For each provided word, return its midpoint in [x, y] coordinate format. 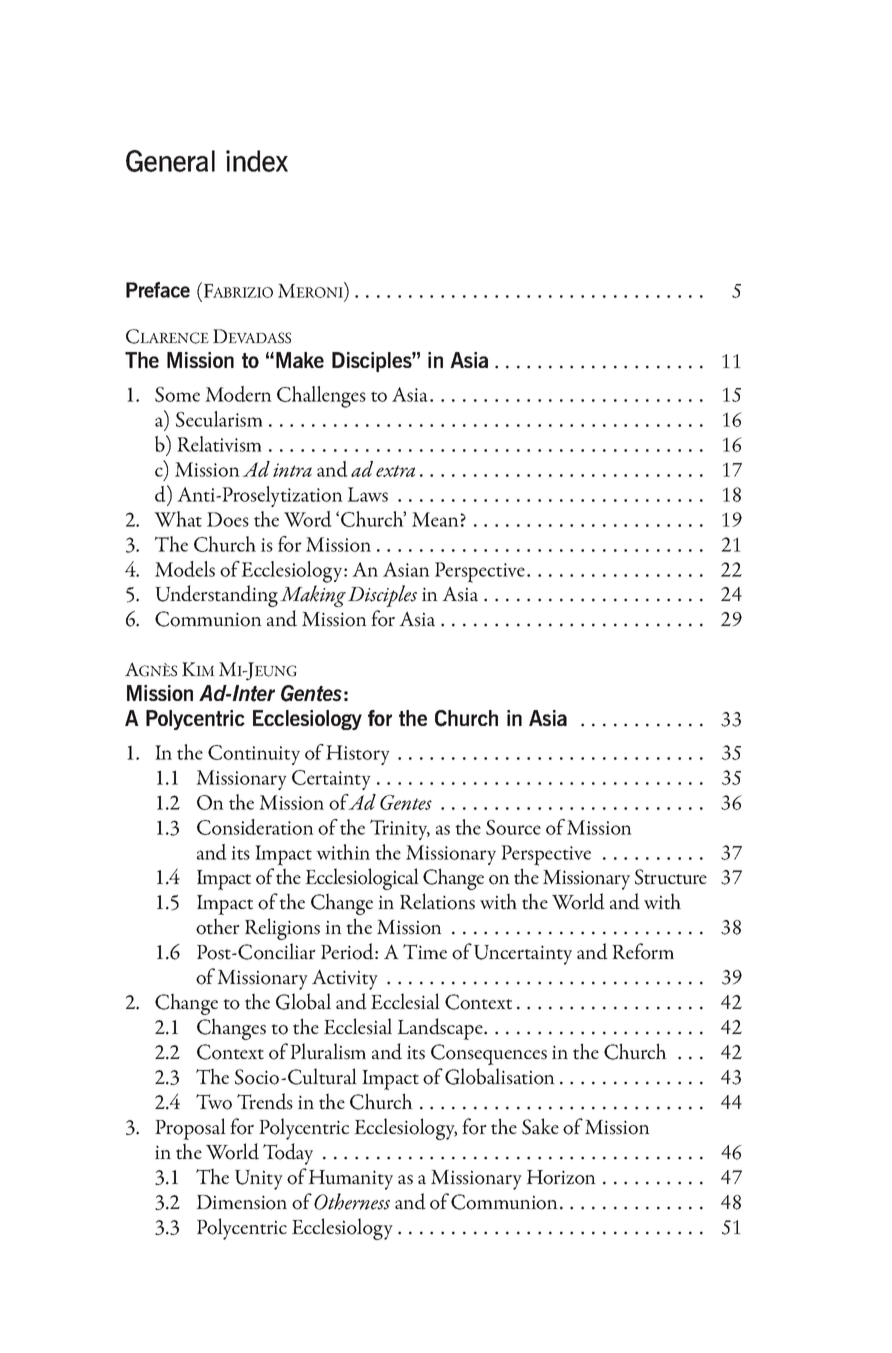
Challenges [321, 397]
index [257, 161]
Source [513, 827]
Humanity [350, 1180]
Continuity [254, 755]
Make [300, 360]
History [358, 755]
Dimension [241, 1202]
